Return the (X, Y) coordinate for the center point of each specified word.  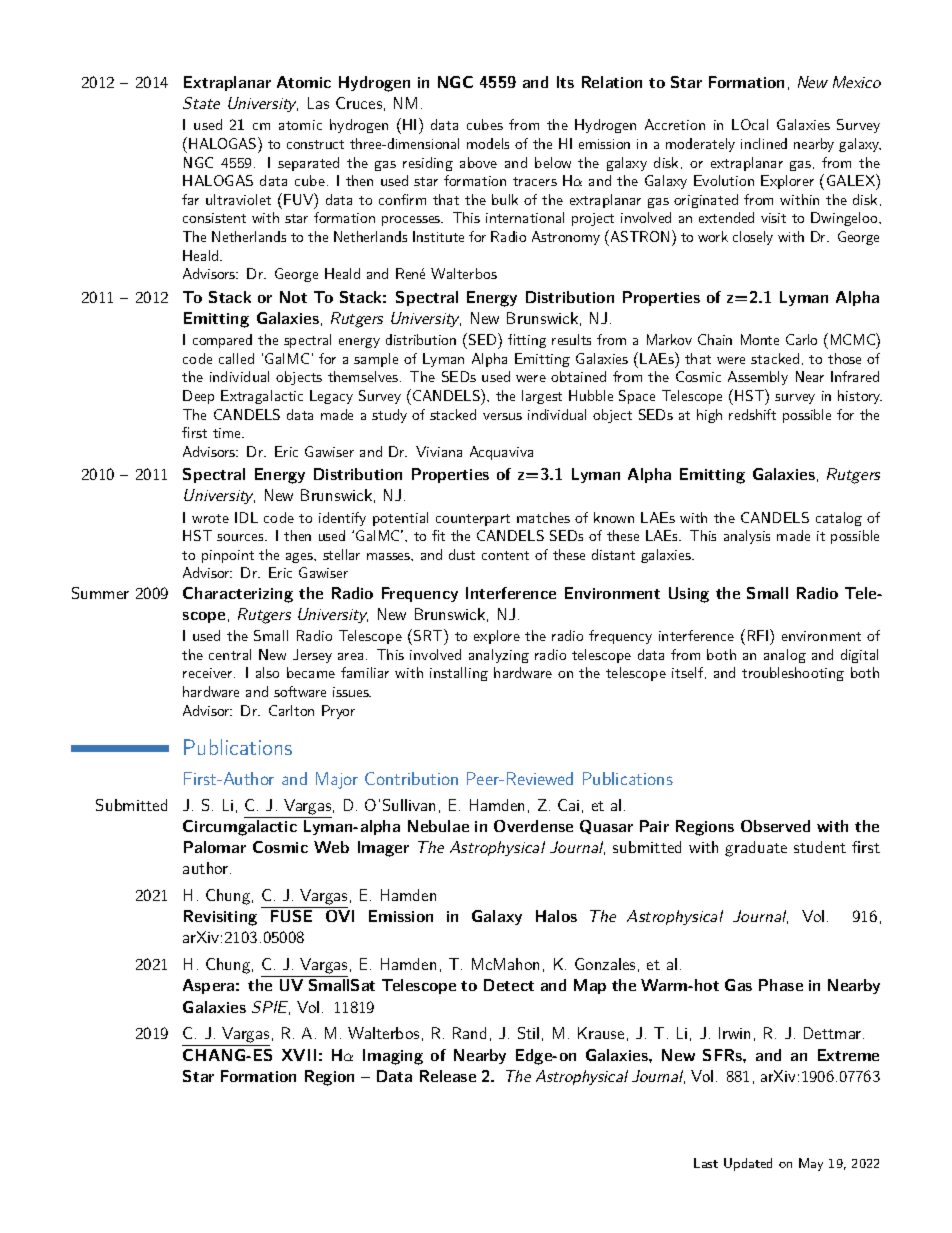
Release (448, 1076)
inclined (764, 143)
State (201, 103)
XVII (299, 1055)
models (488, 143)
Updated (748, 1164)
